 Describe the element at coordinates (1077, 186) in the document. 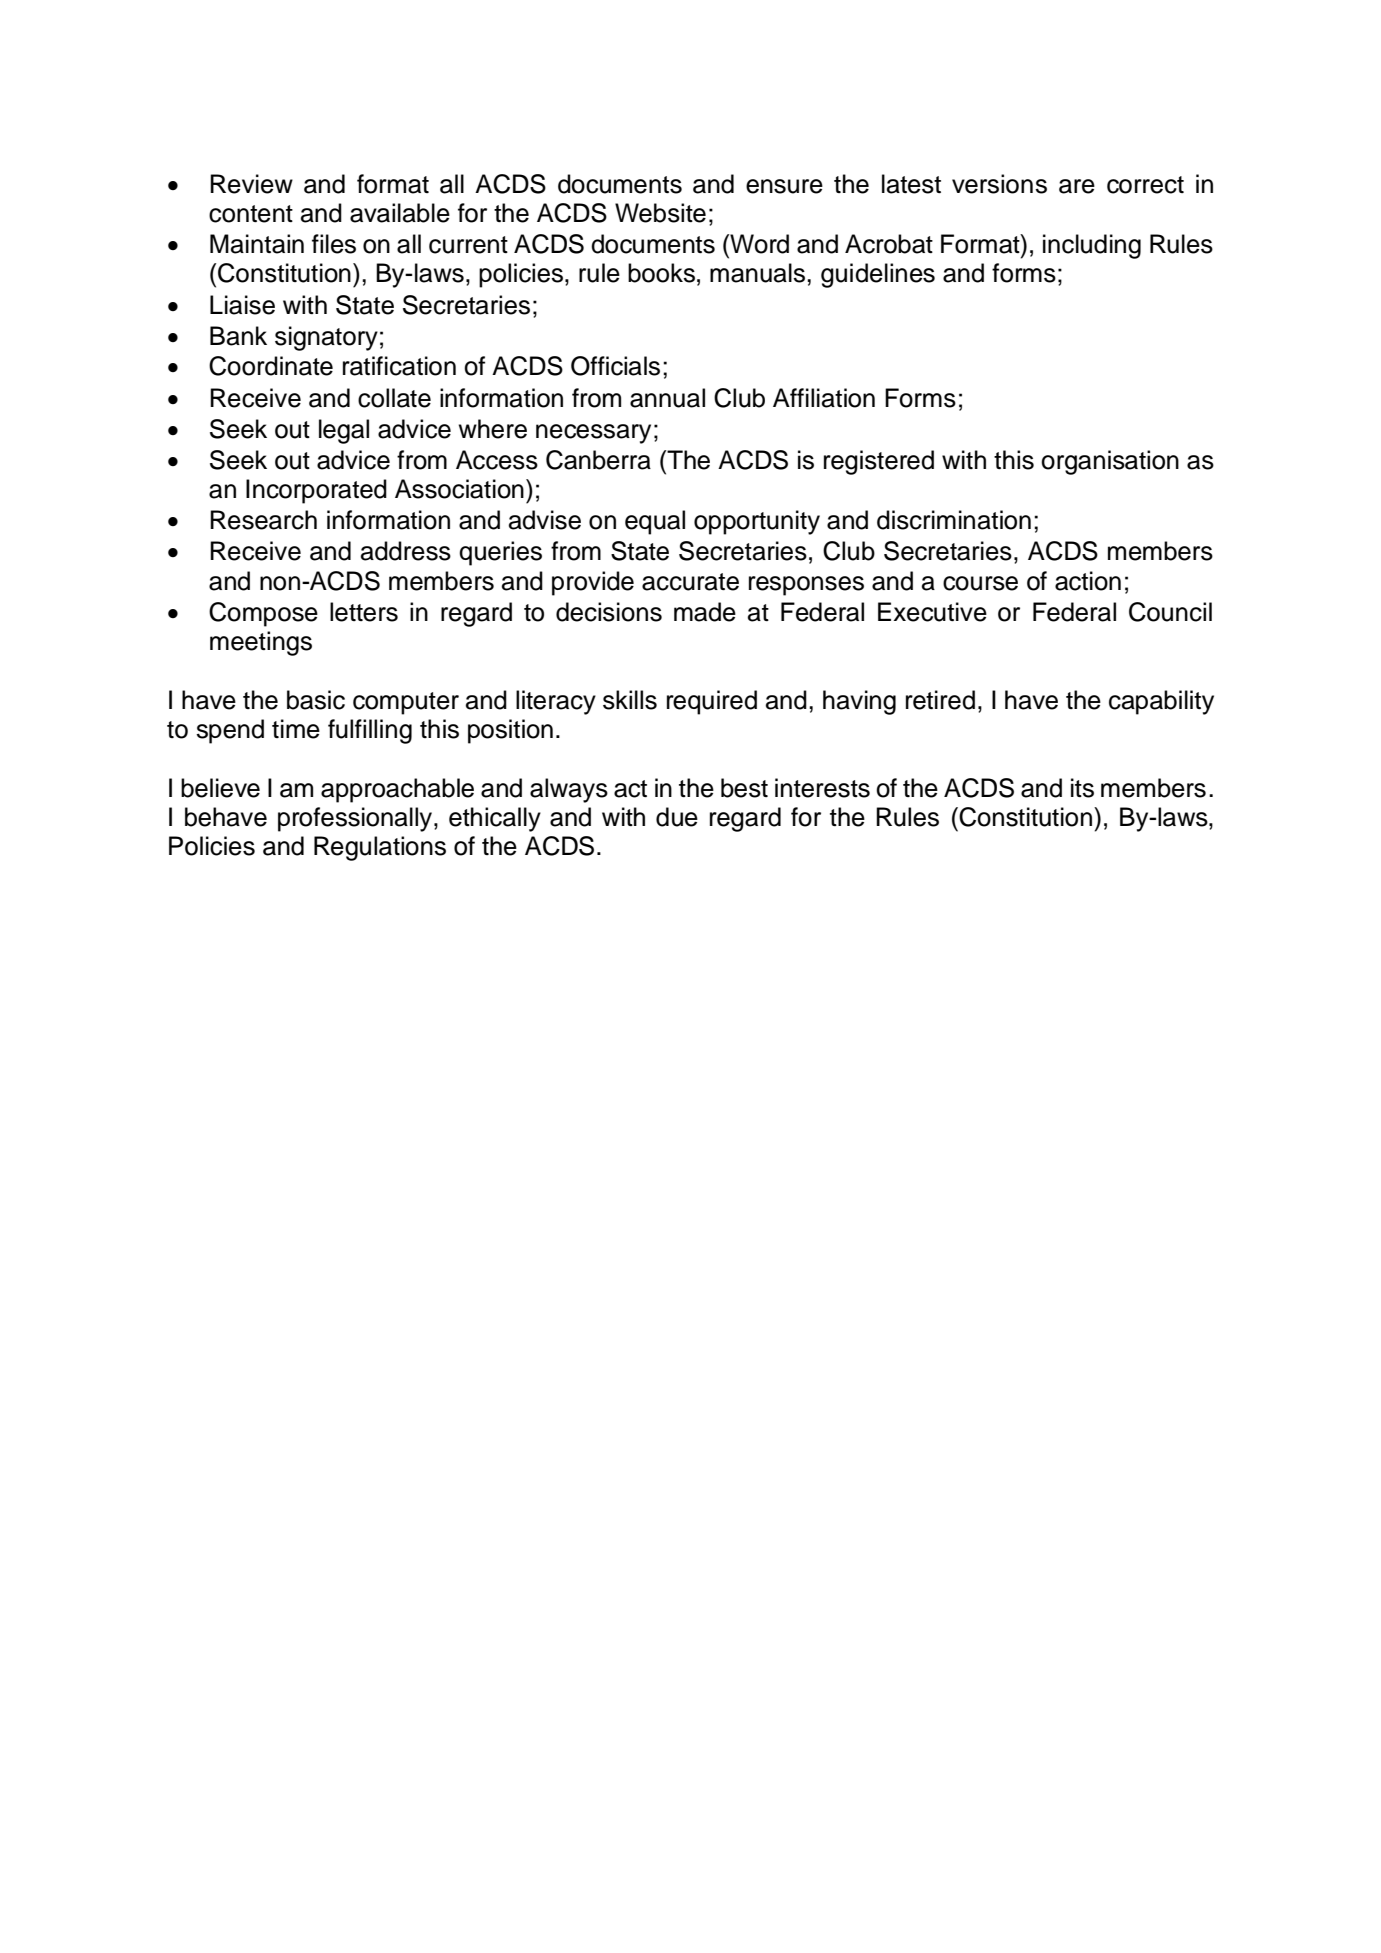

I see `are` at that location.
